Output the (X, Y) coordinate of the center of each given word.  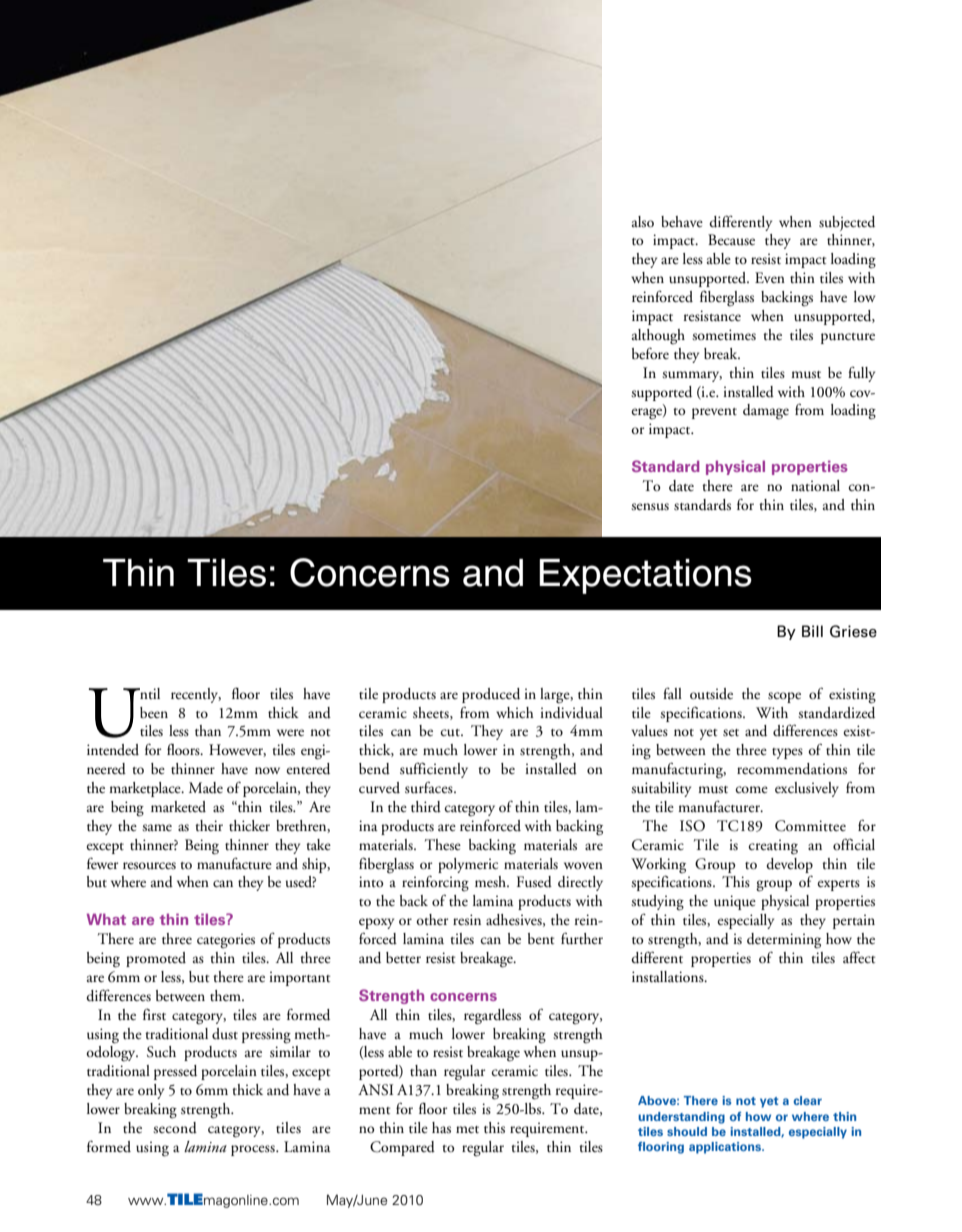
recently (196, 695)
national (815, 485)
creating (773, 847)
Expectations (645, 576)
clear (807, 1100)
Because (731, 240)
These (443, 845)
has (441, 1128)
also (643, 222)
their (209, 825)
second (175, 1128)
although (658, 337)
